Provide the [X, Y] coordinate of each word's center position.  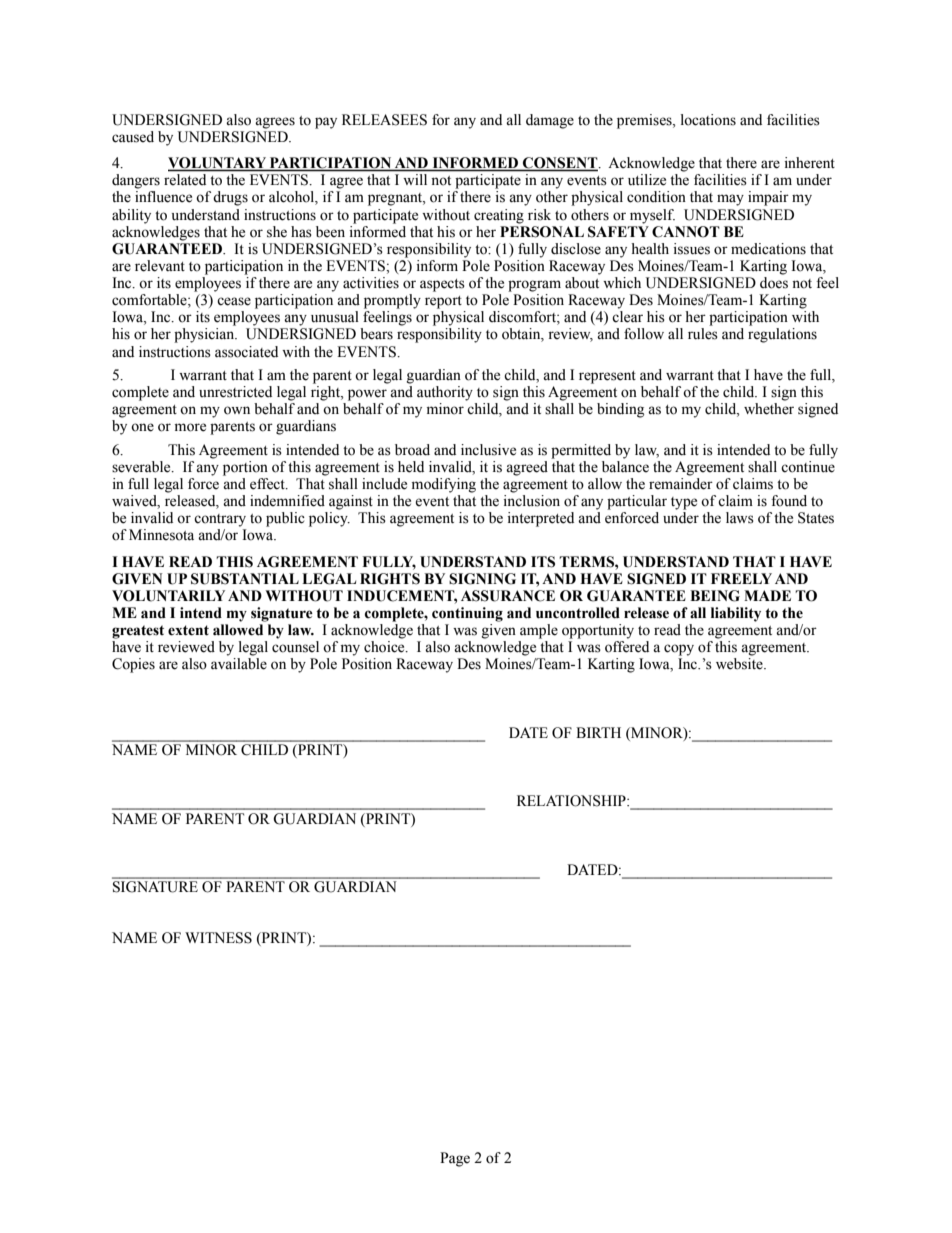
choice [385, 647]
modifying [444, 485]
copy [679, 650]
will [415, 179]
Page [455, 1159]
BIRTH [598, 732]
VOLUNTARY [218, 164]
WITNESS [218, 938]
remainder [681, 484]
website [740, 664]
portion [245, 468]
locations [708, 120]
